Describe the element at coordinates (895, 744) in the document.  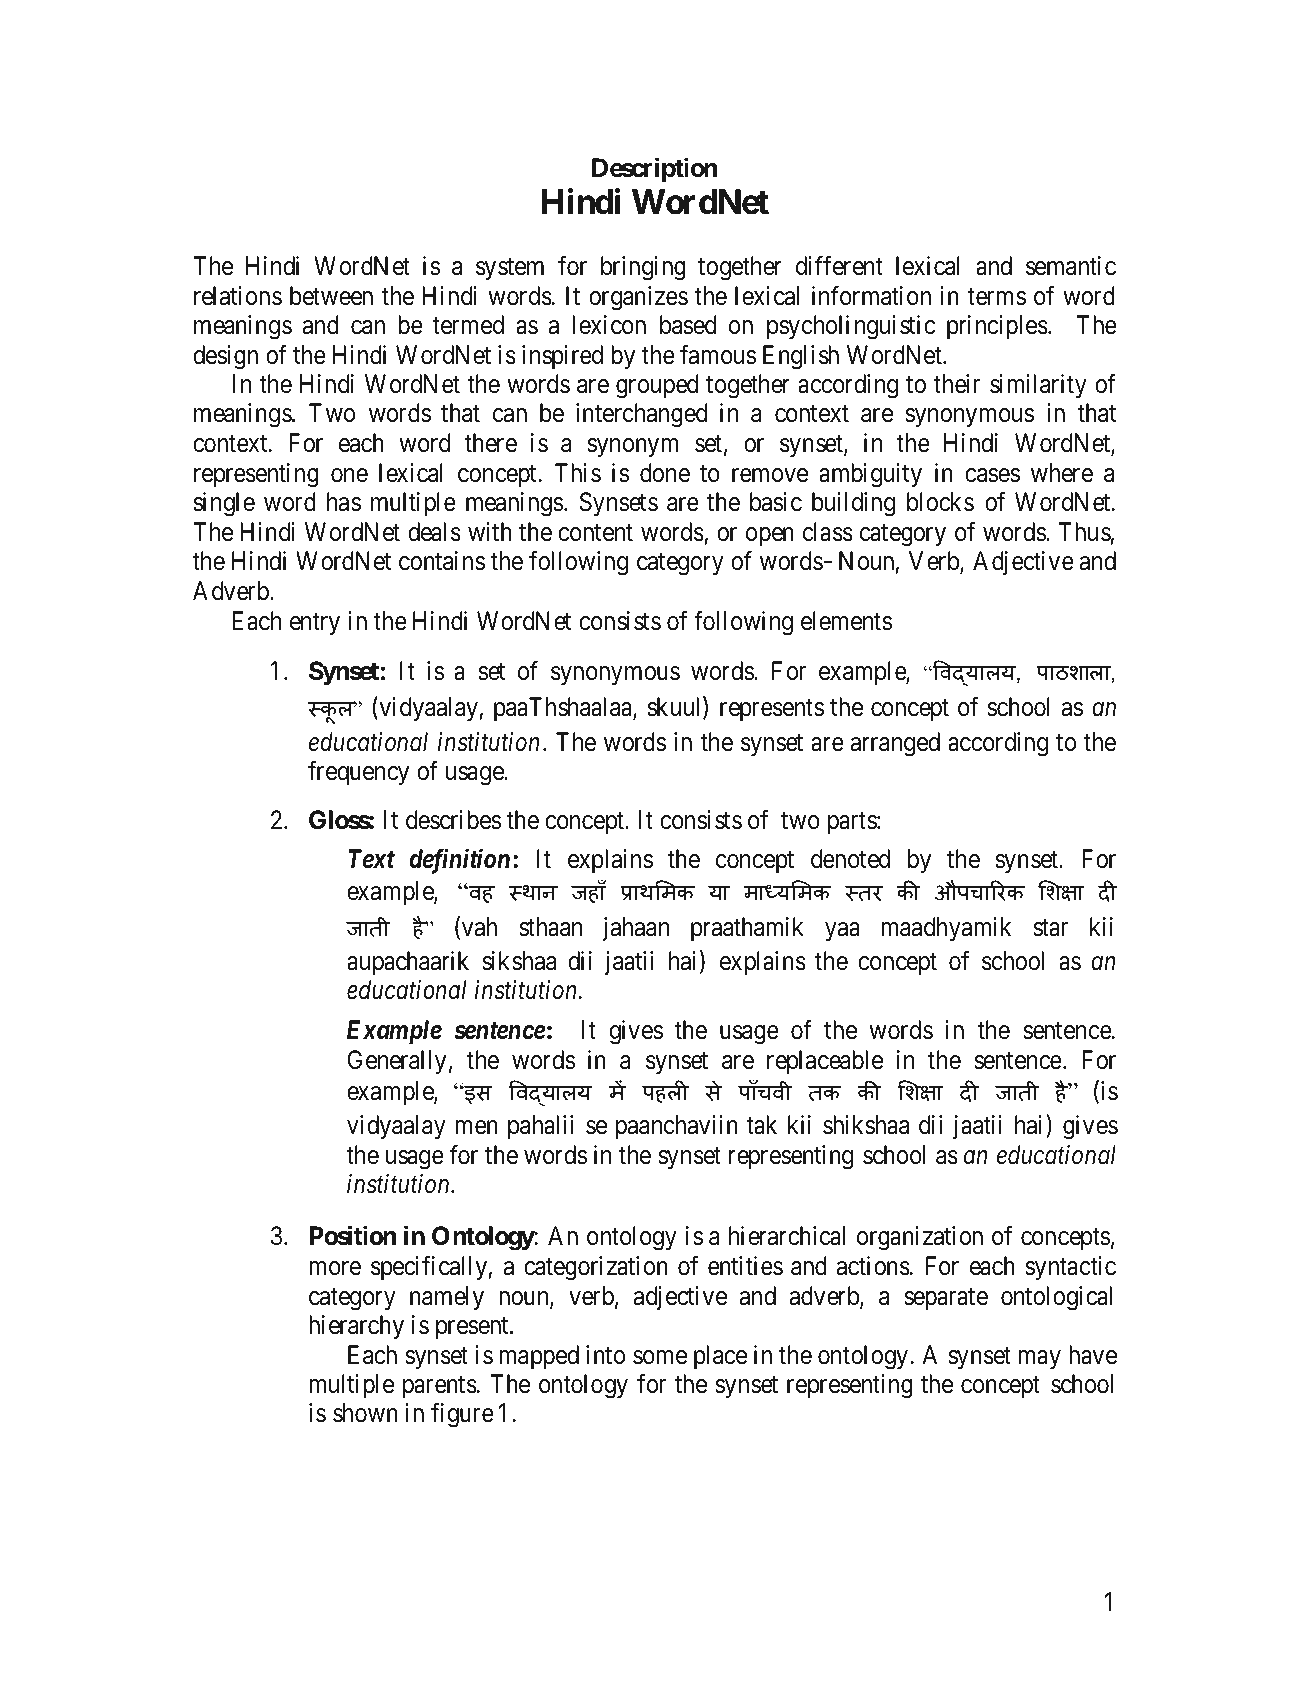
I see `arranged` at that location.
